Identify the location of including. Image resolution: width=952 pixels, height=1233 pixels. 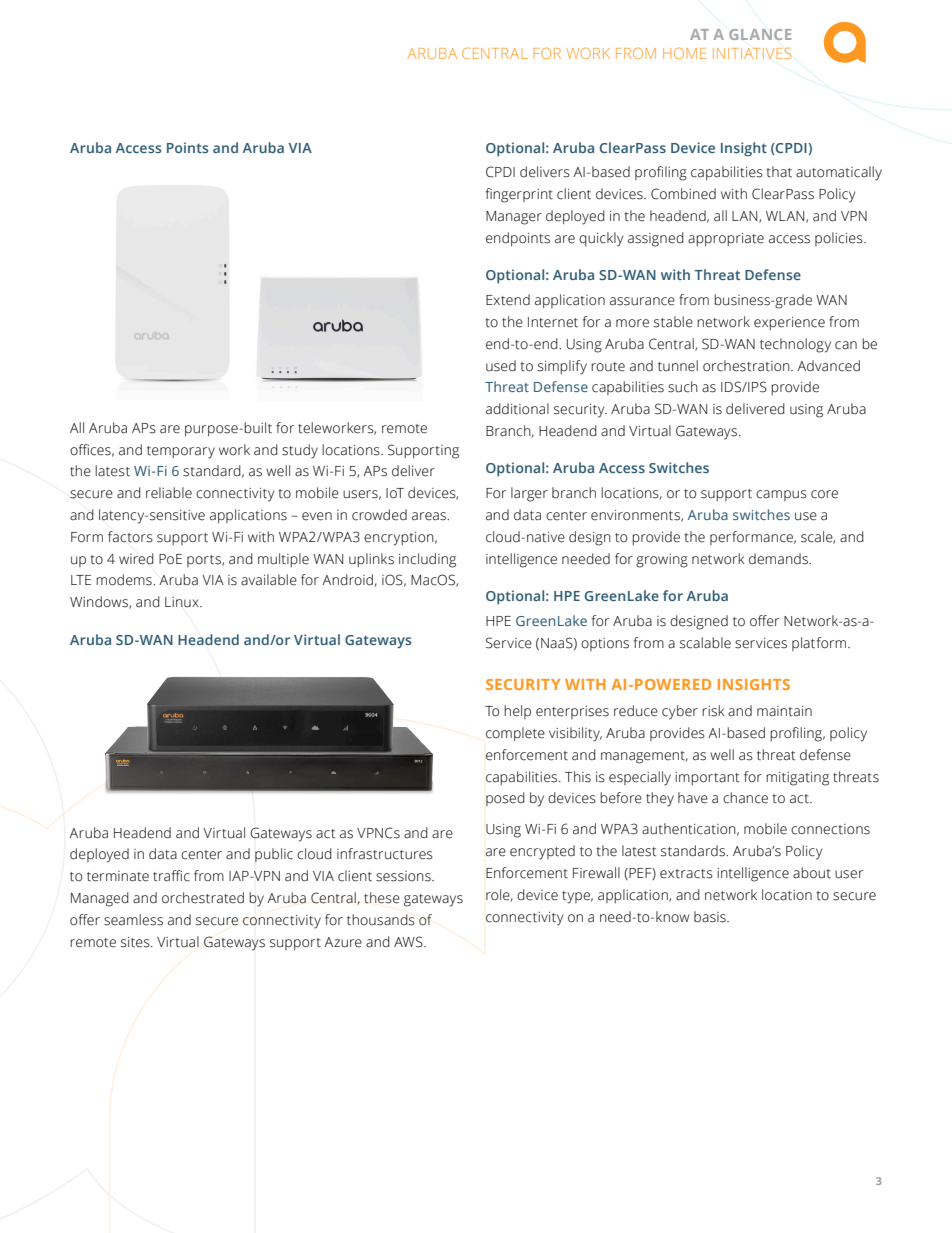
(427, 560).
